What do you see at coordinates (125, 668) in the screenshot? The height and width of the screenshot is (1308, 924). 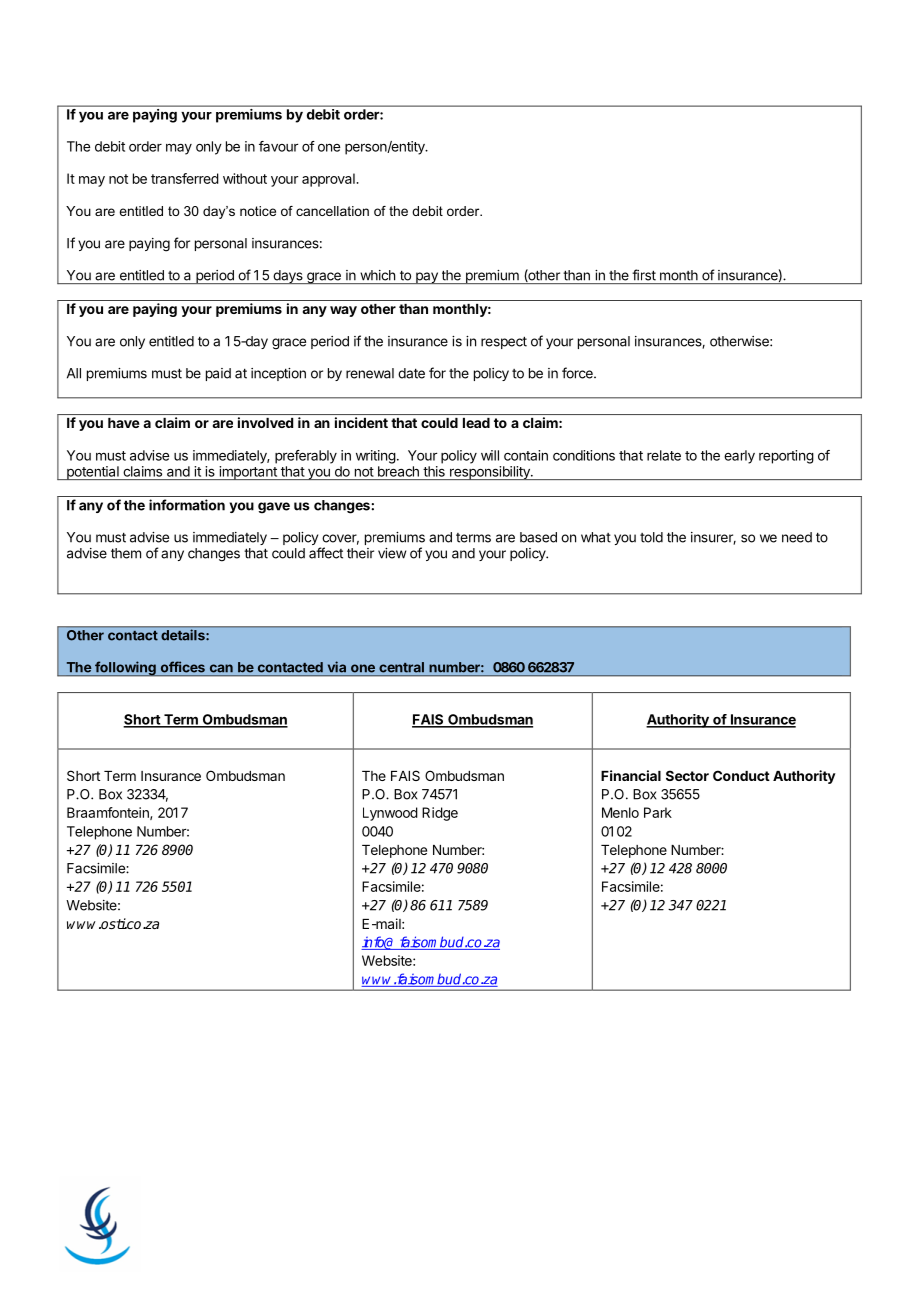 I see `following` at bounding box center [125, 668].
